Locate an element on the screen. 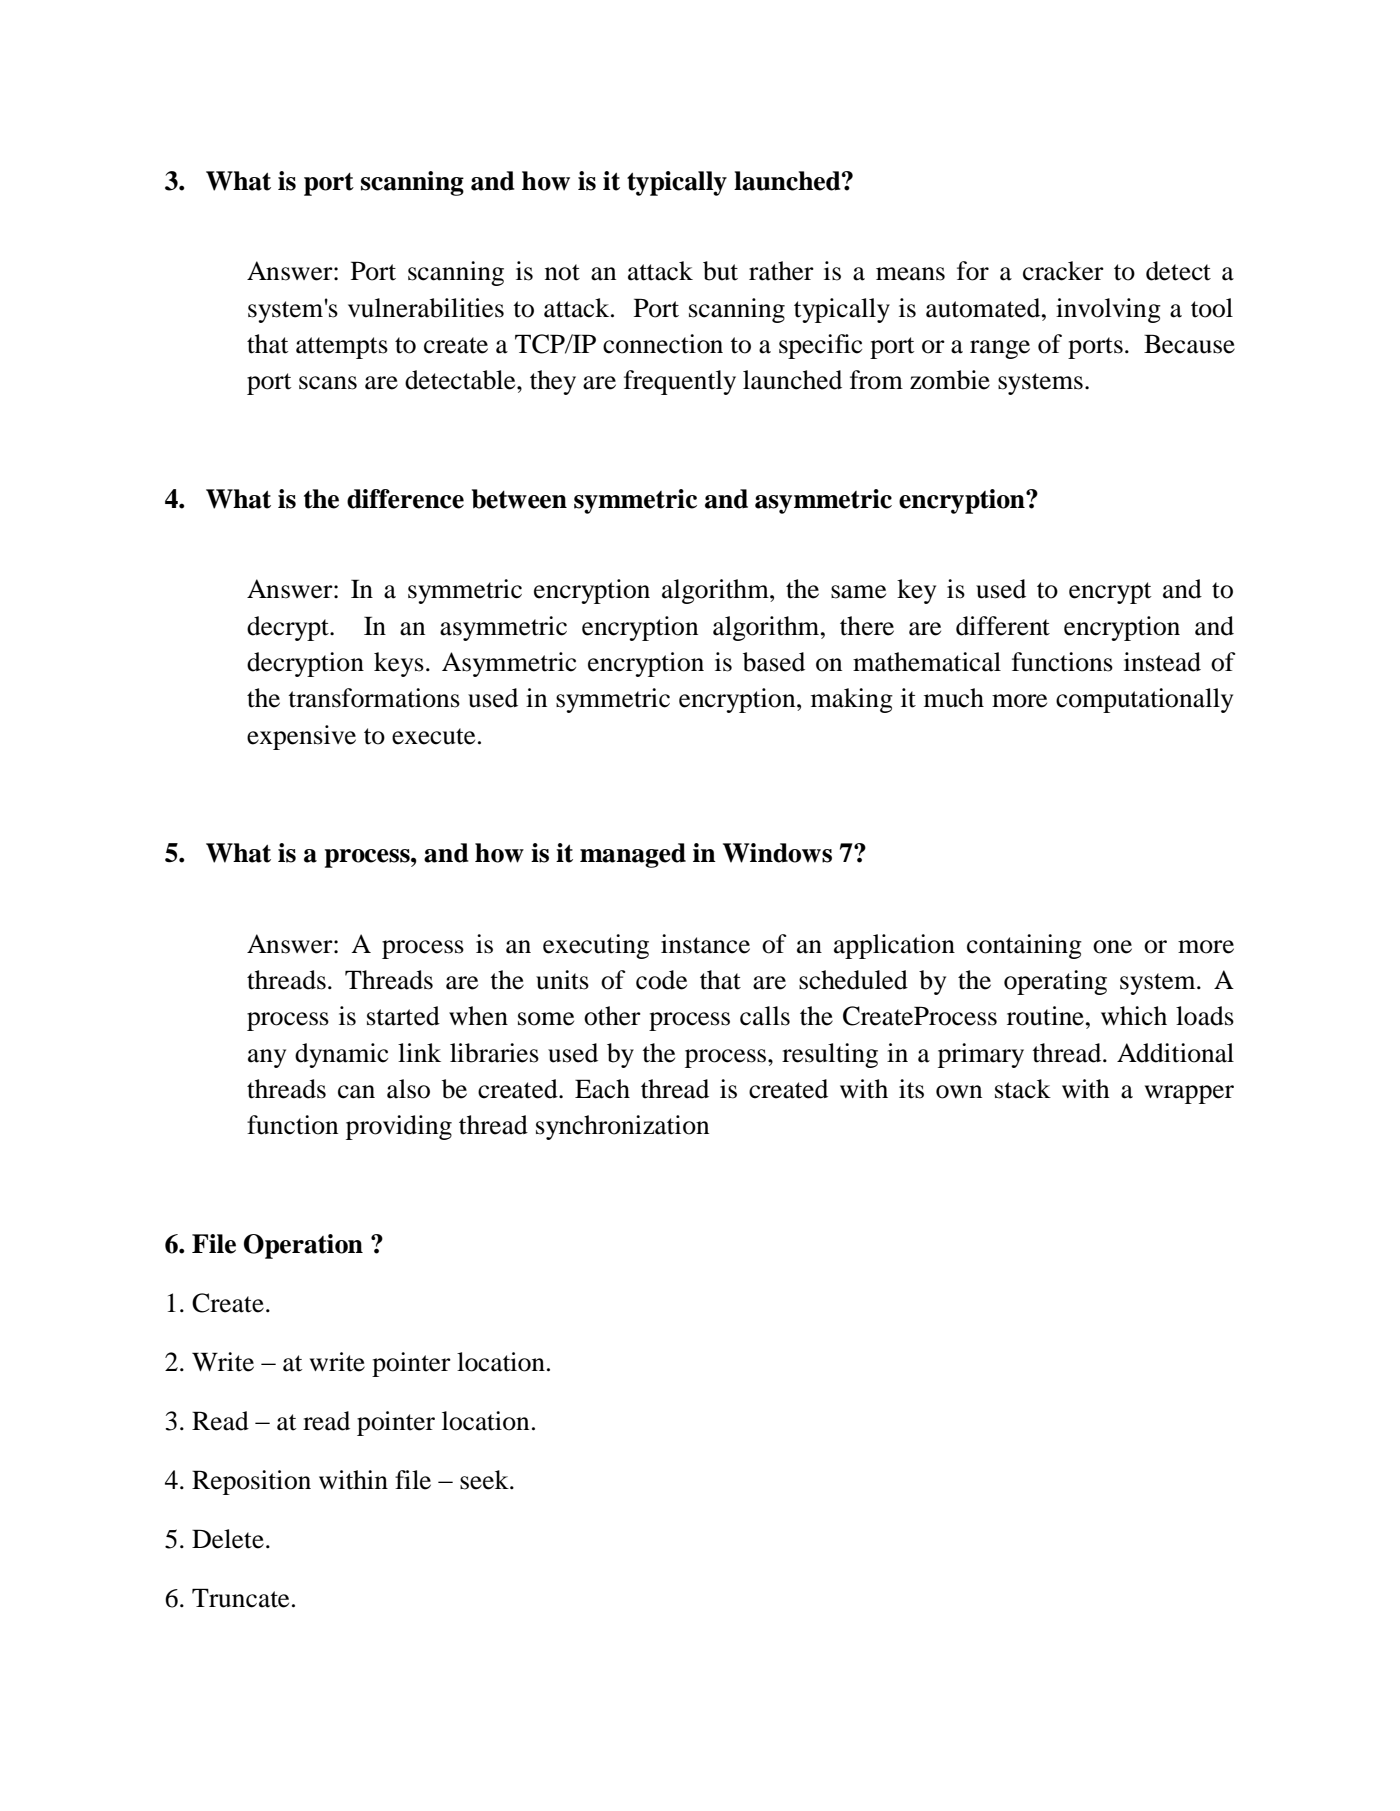 This screenshot has height=1811, width=1400. Truncate is located at coordinates (240, 1598).
